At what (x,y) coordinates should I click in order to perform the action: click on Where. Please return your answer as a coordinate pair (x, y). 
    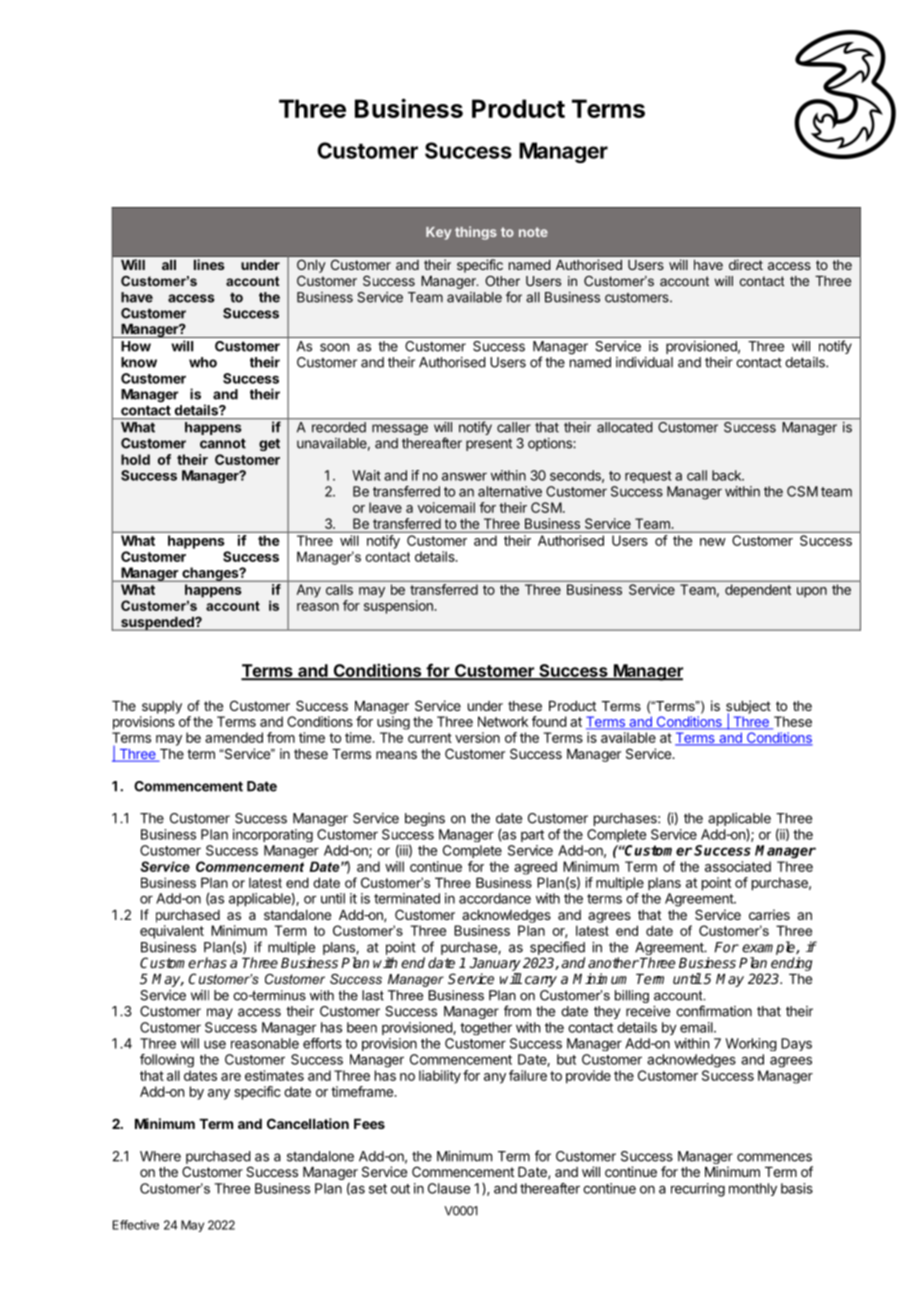
    Looking at the image, I should click on (160, 1156).
